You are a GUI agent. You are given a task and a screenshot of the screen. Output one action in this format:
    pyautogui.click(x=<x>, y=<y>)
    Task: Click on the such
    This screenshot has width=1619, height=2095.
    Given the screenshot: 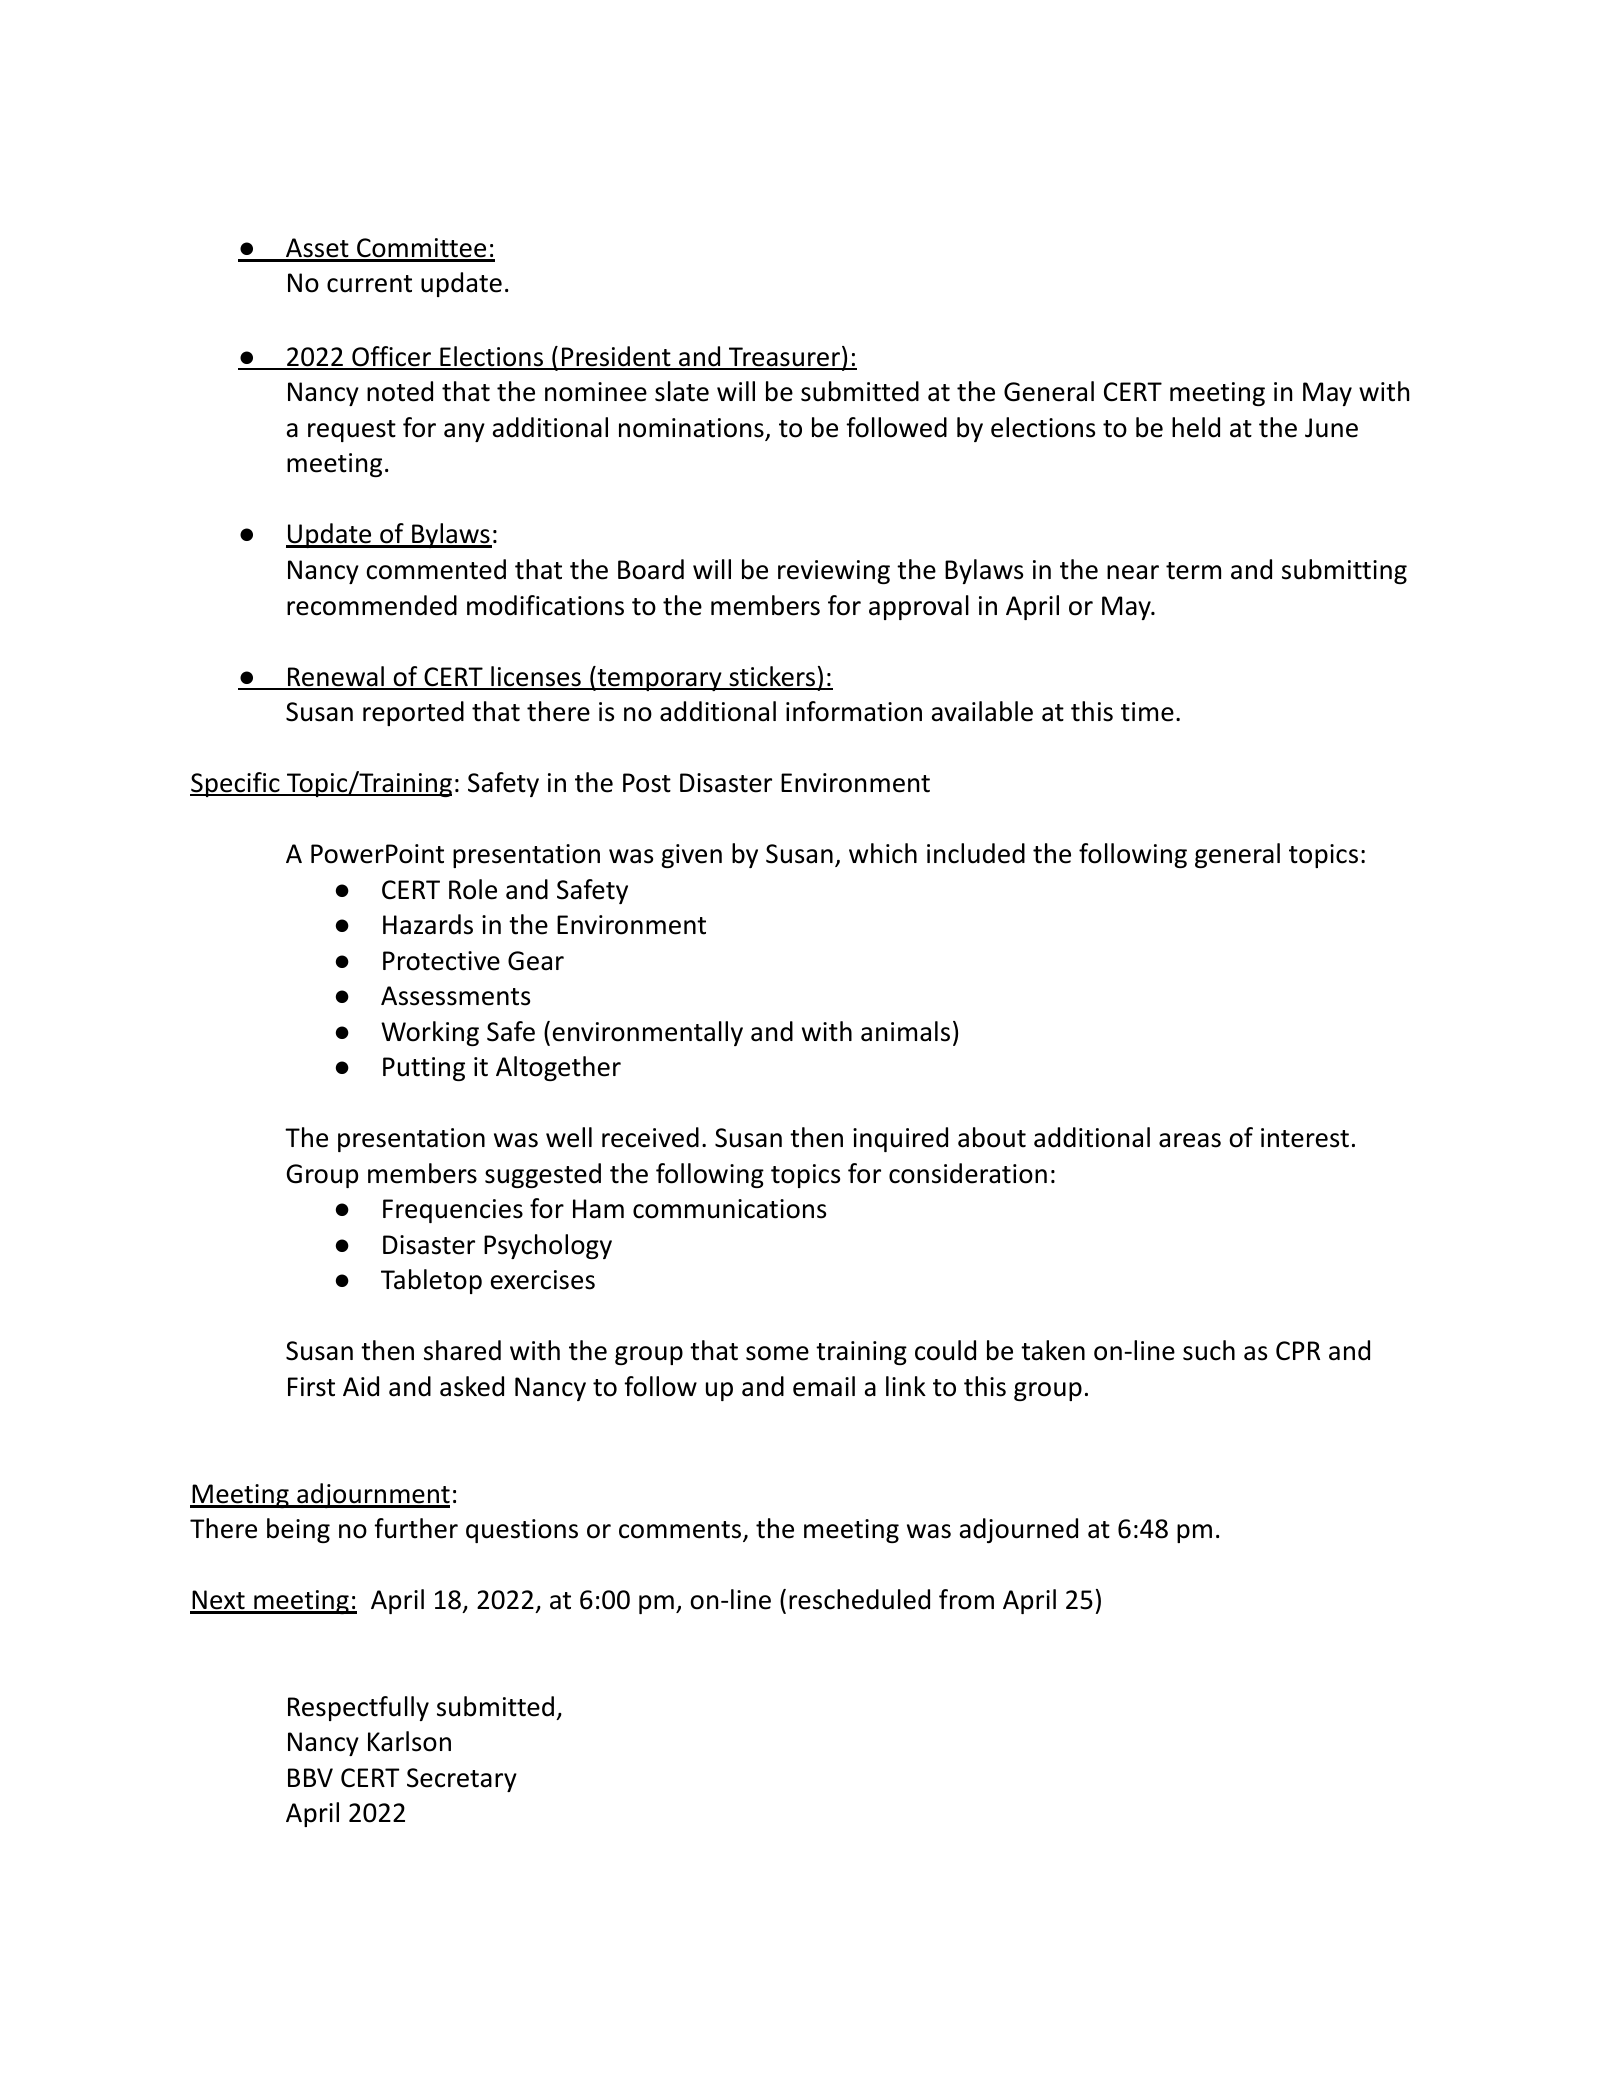 What is the action you would take?
    pyautogui.click(x=1209, y=1350)
